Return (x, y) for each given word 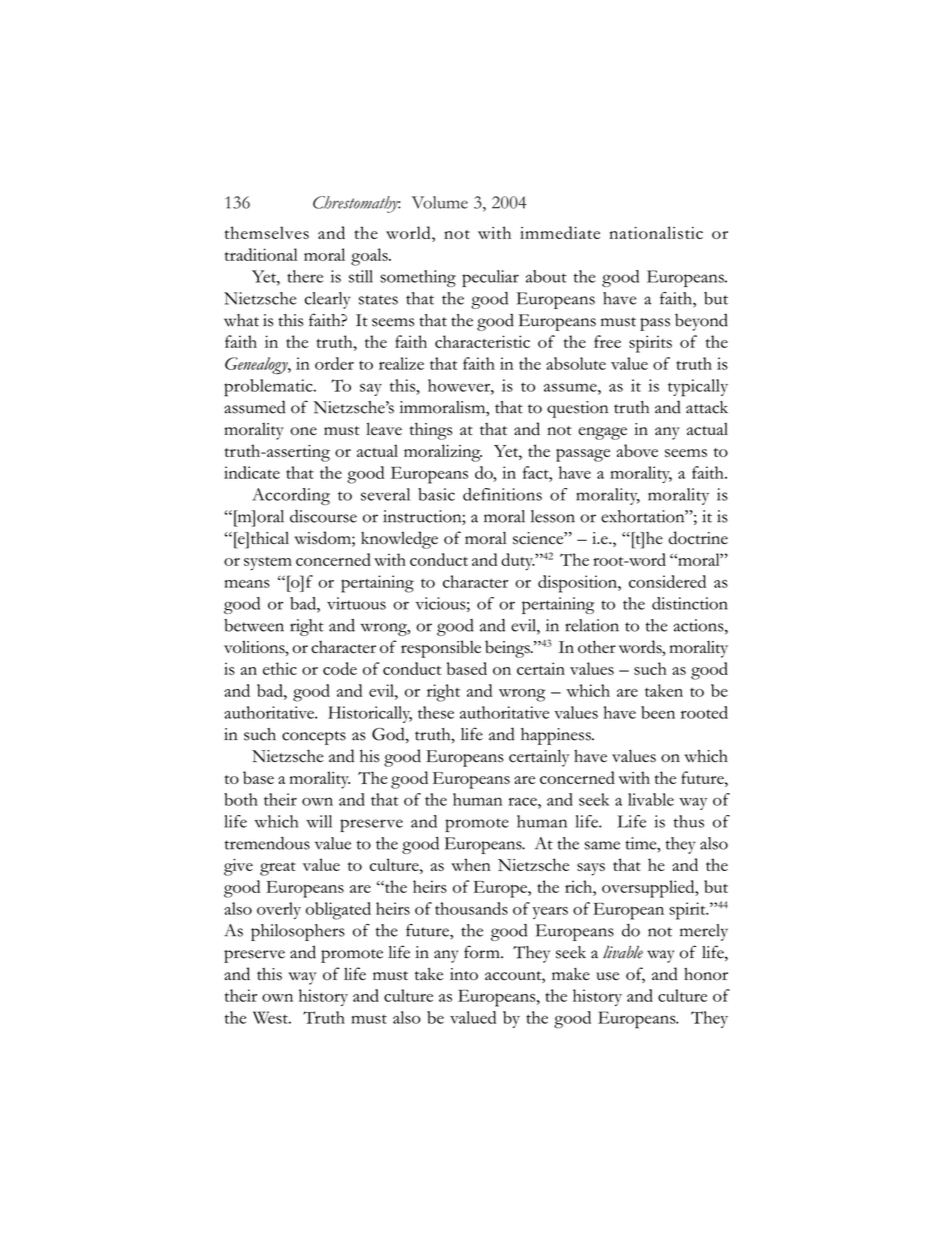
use (608, 976)
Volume (440, 202)
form (483, 952)
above (637, 450)
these (436, 712)
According (291, 496)
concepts (314, 738)
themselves (267, 232)
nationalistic (656, 232)
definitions (502, 494)
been (658, 712)
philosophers (298, 932)
